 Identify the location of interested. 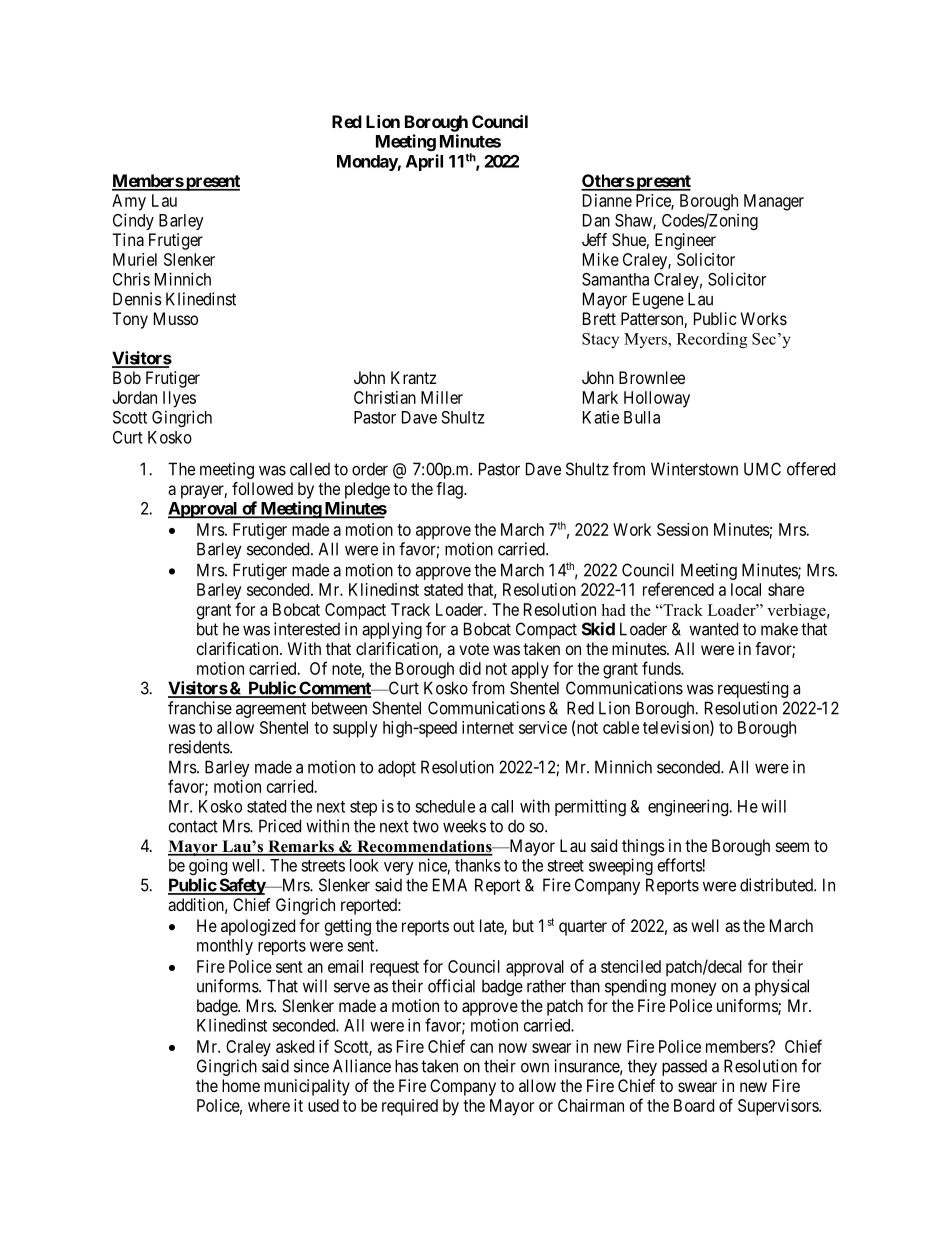
(307, 629).
